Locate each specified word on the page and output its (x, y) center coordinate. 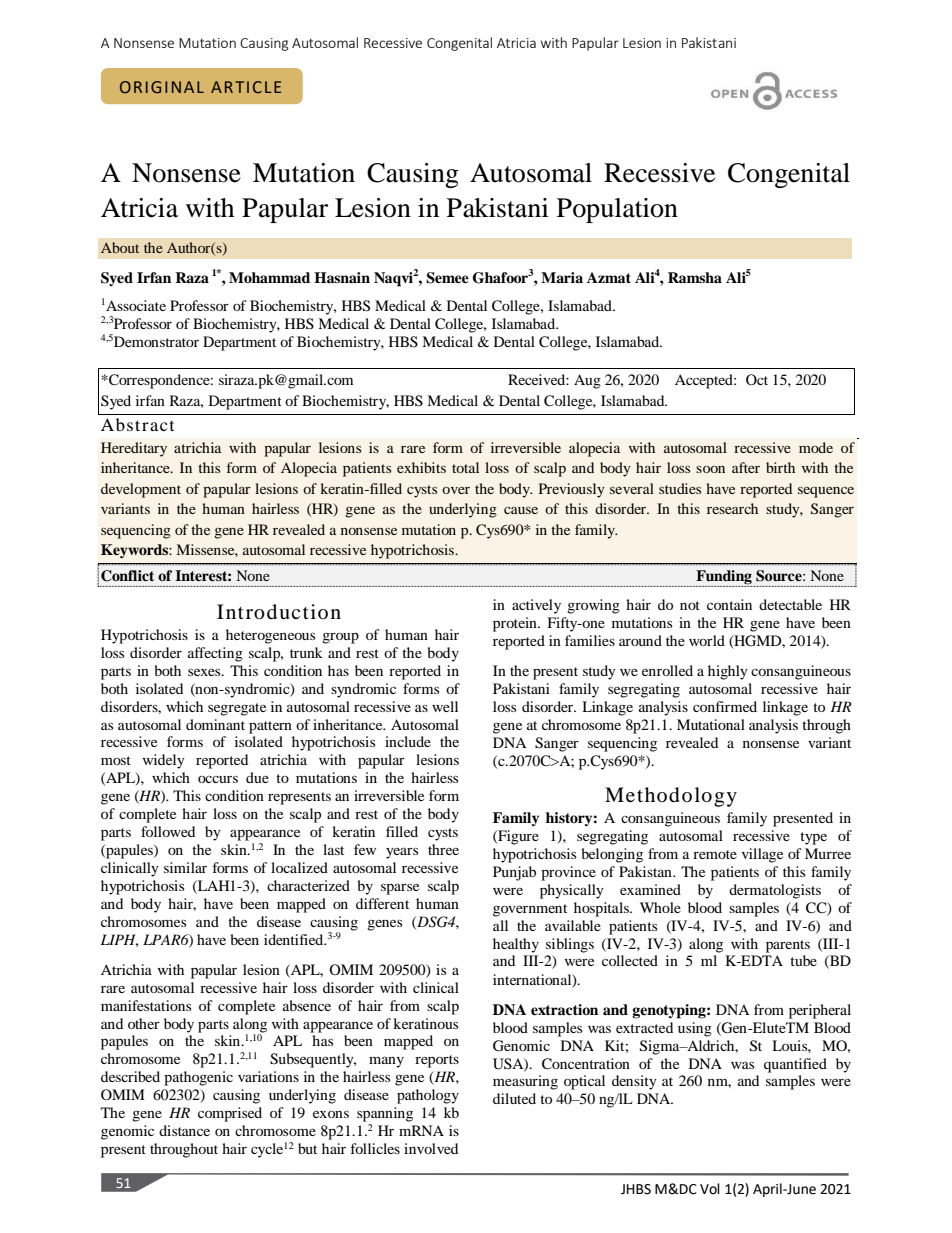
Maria (562, 277)
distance (184, 1130)
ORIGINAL (162, 87)
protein (516, 624)
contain (729, 604)
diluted (514, 1098)
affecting (215, 654)
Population (617, 210)
